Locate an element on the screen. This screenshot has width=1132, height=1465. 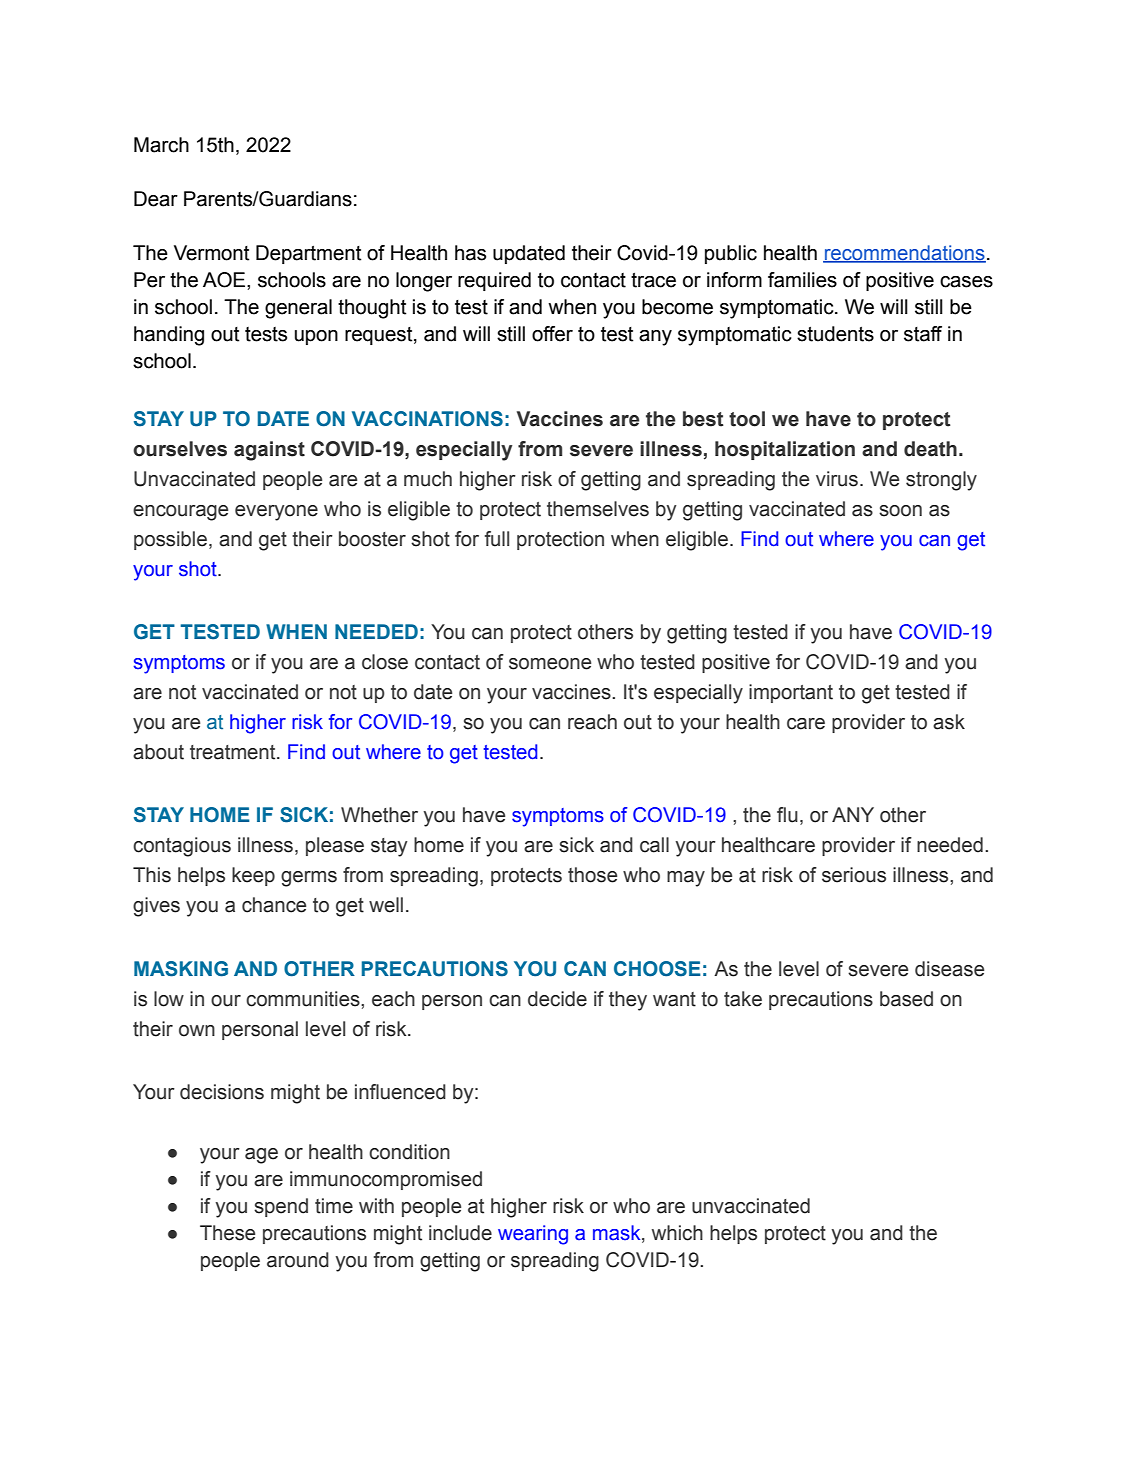
important is located at coordinates (791, 693).
